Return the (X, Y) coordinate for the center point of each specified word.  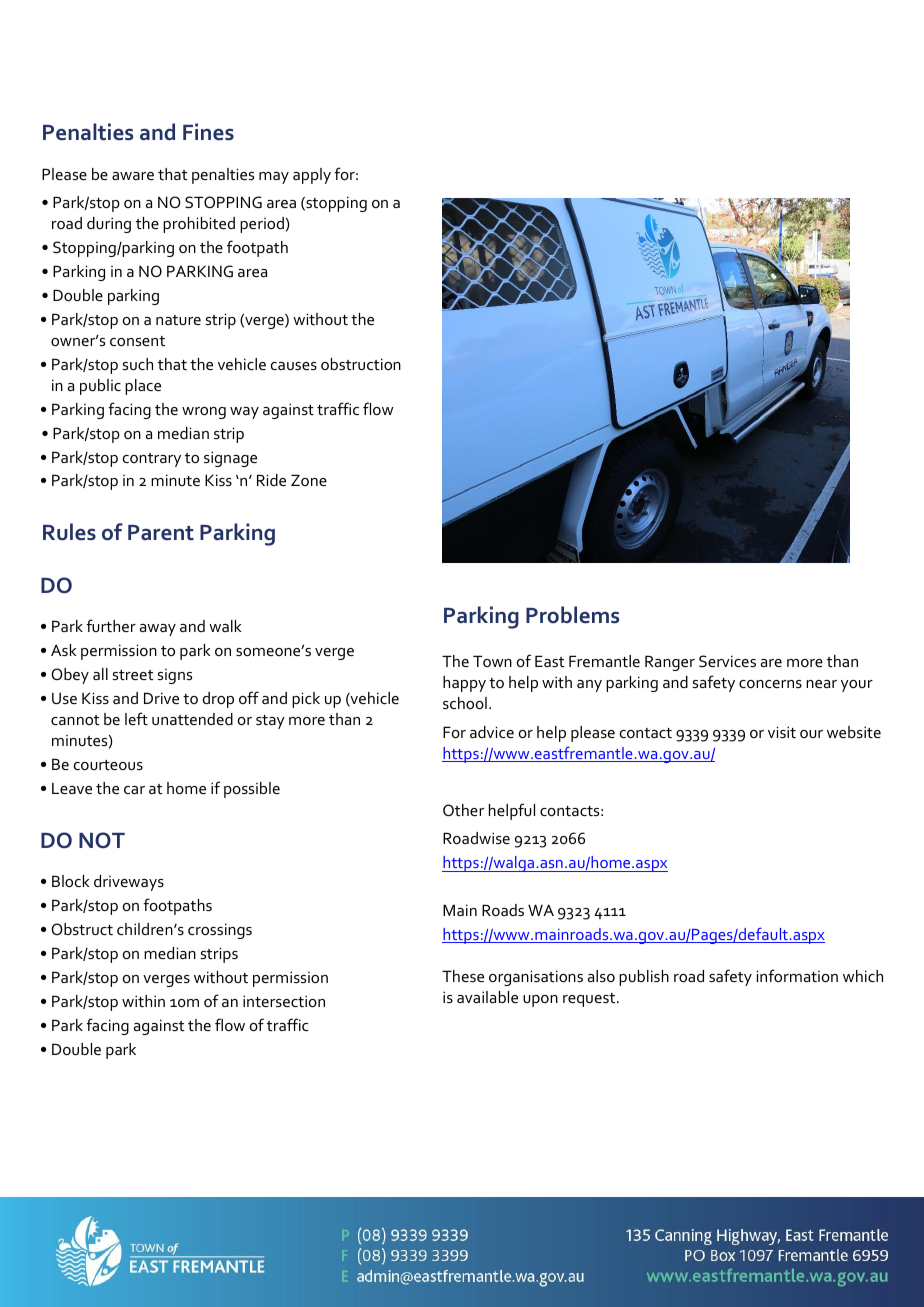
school (465, 703)
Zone (309, 480)
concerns (770, 684)
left (136, 718)
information (797, 975)
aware (133, 176)
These (463, 976)
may (274, 178)
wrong (204, 413)
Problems (572, 615)
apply (312, 176)
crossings (220, 931)
